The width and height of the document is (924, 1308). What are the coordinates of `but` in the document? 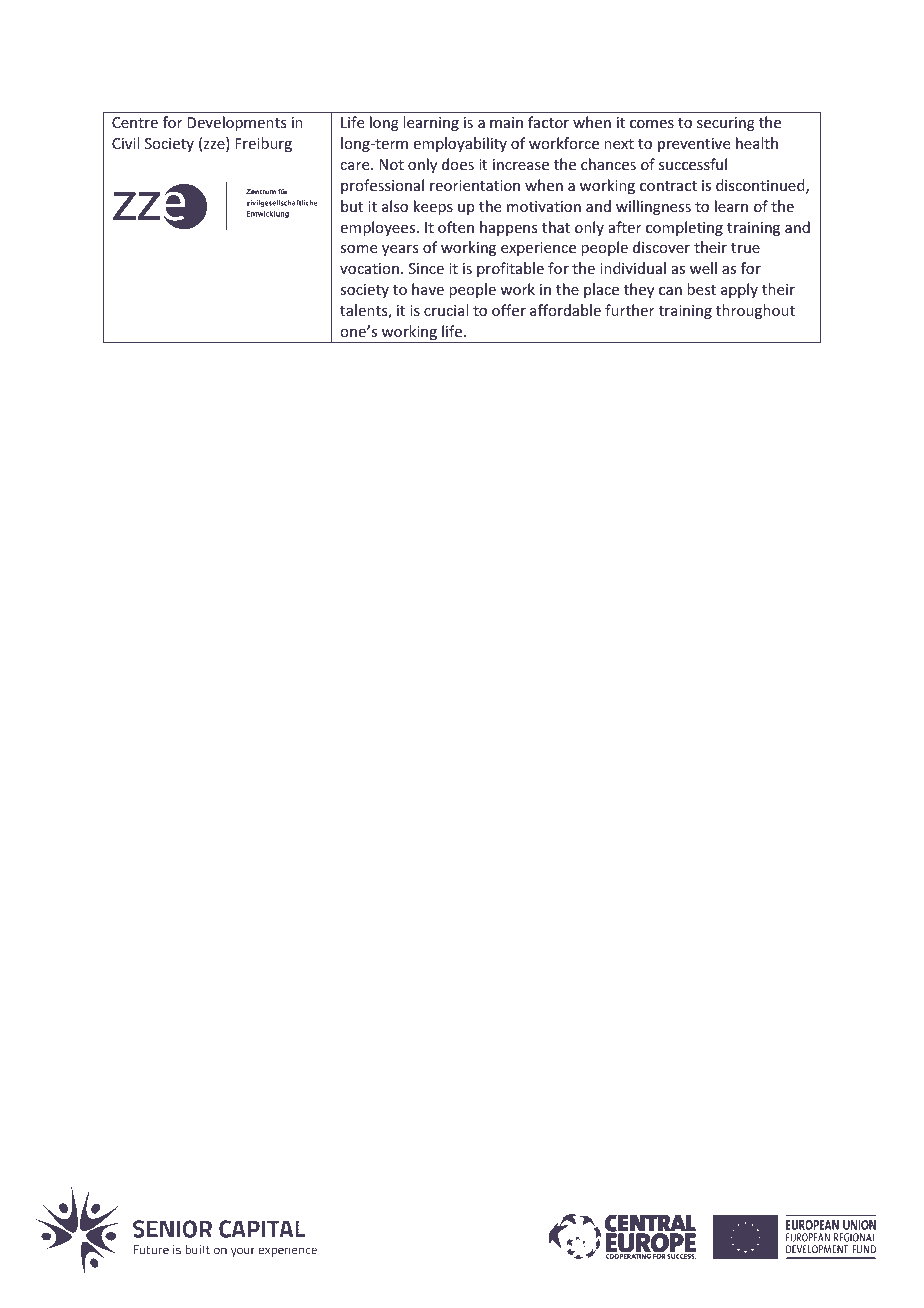 It's located at (352, 206).
